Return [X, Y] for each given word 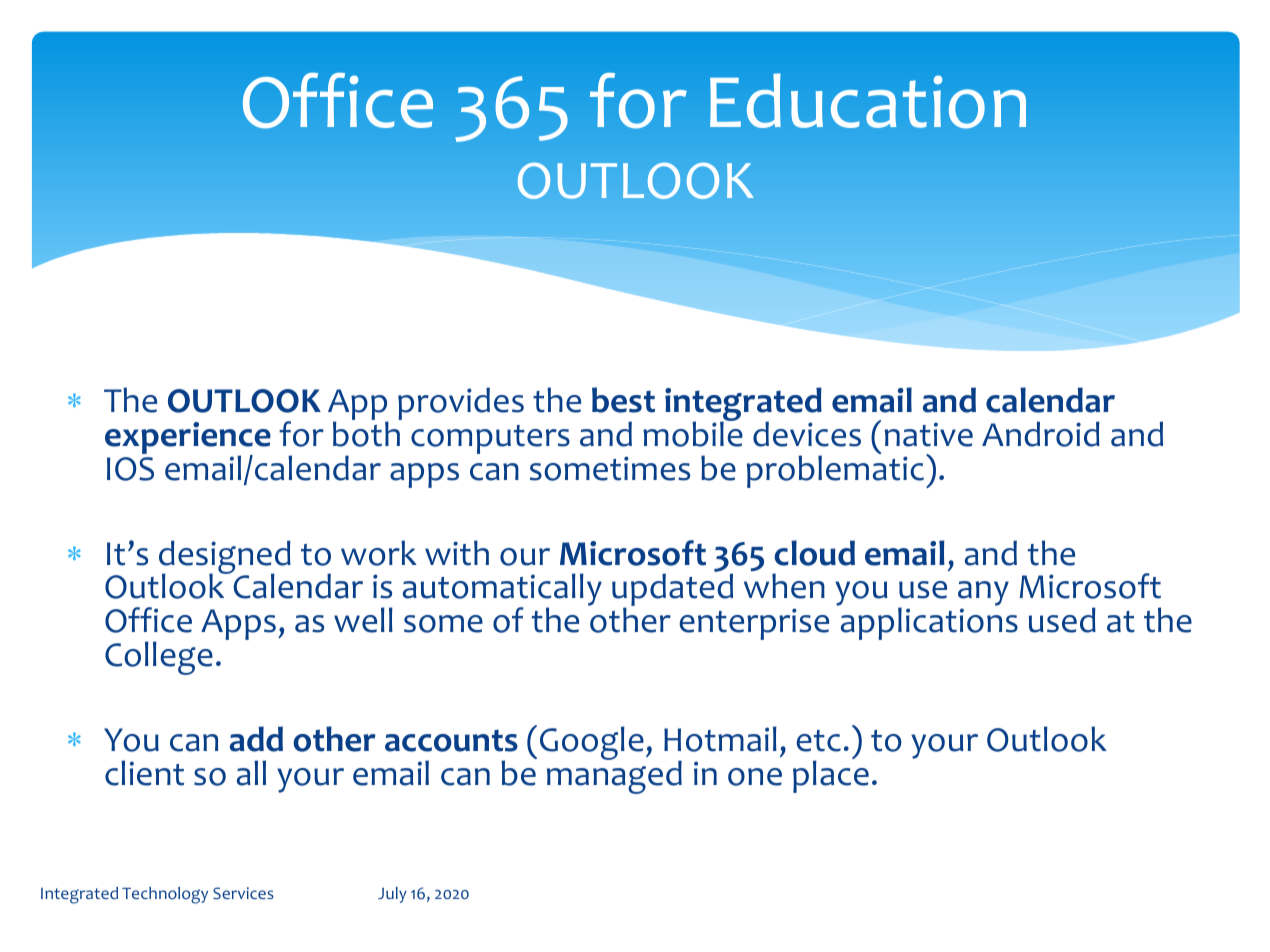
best [623, 400]
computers [490, 439]
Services [243, 893]
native [929, 434]
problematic [835, 471]
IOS [130, 469]
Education [868, 101]
